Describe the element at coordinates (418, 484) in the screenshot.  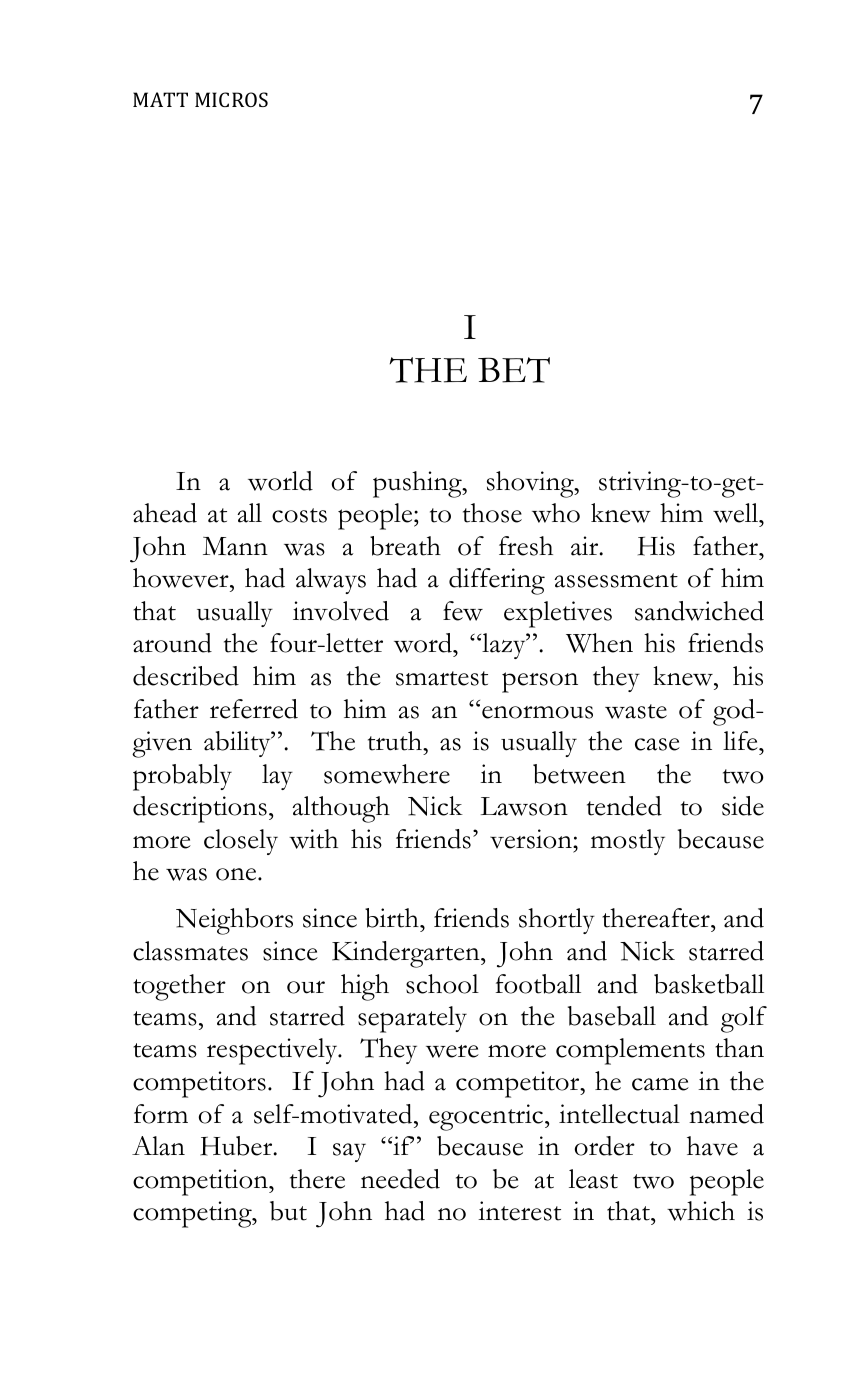
I see `pushing` at that location.
